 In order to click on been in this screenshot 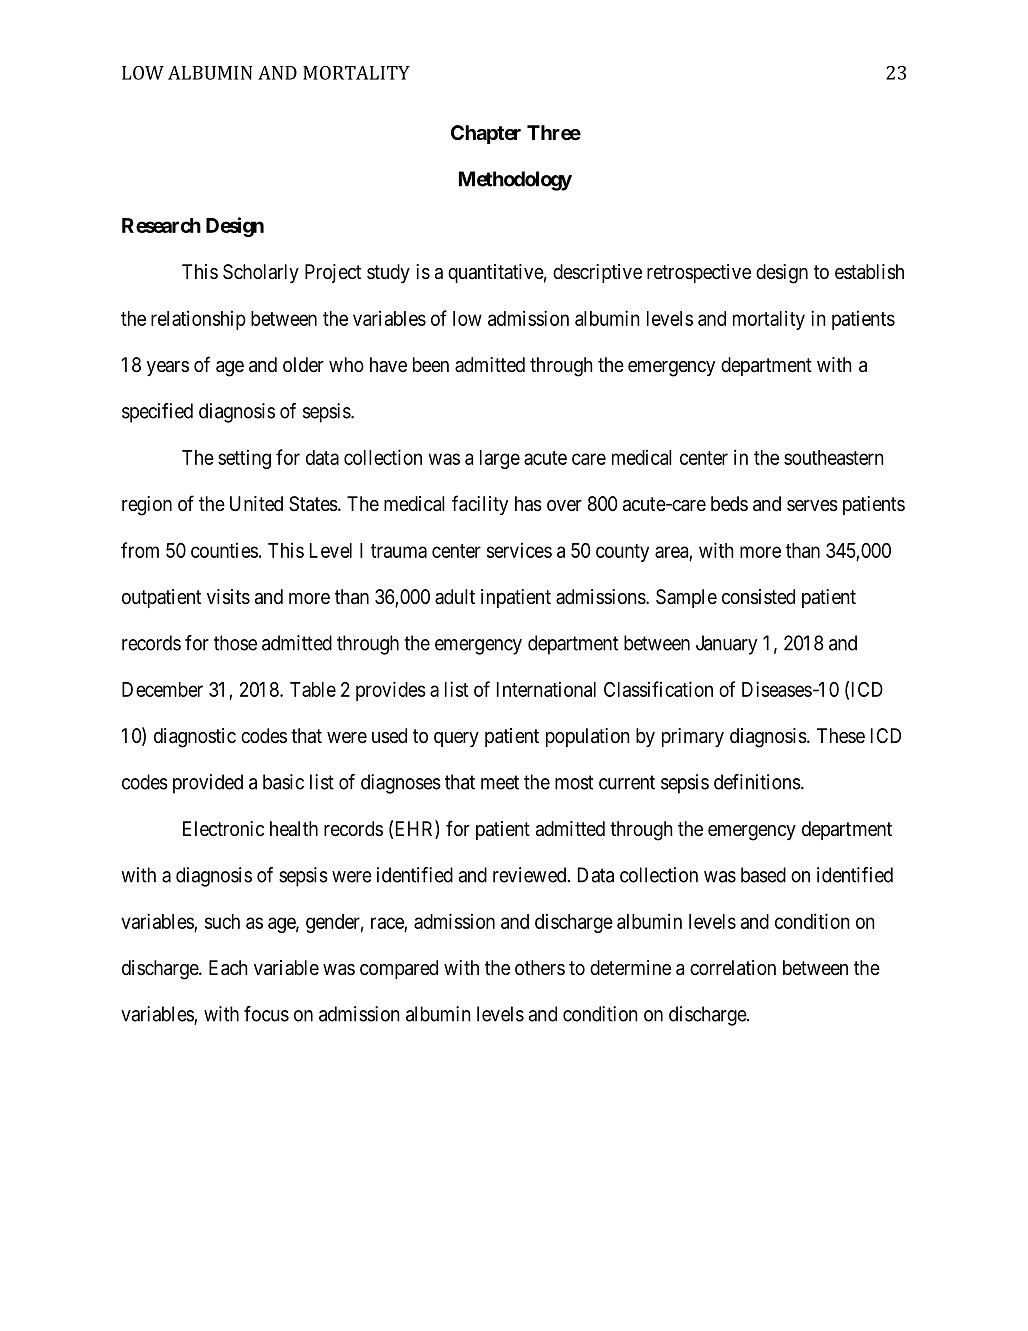, I will do `click(431, 364)`.
